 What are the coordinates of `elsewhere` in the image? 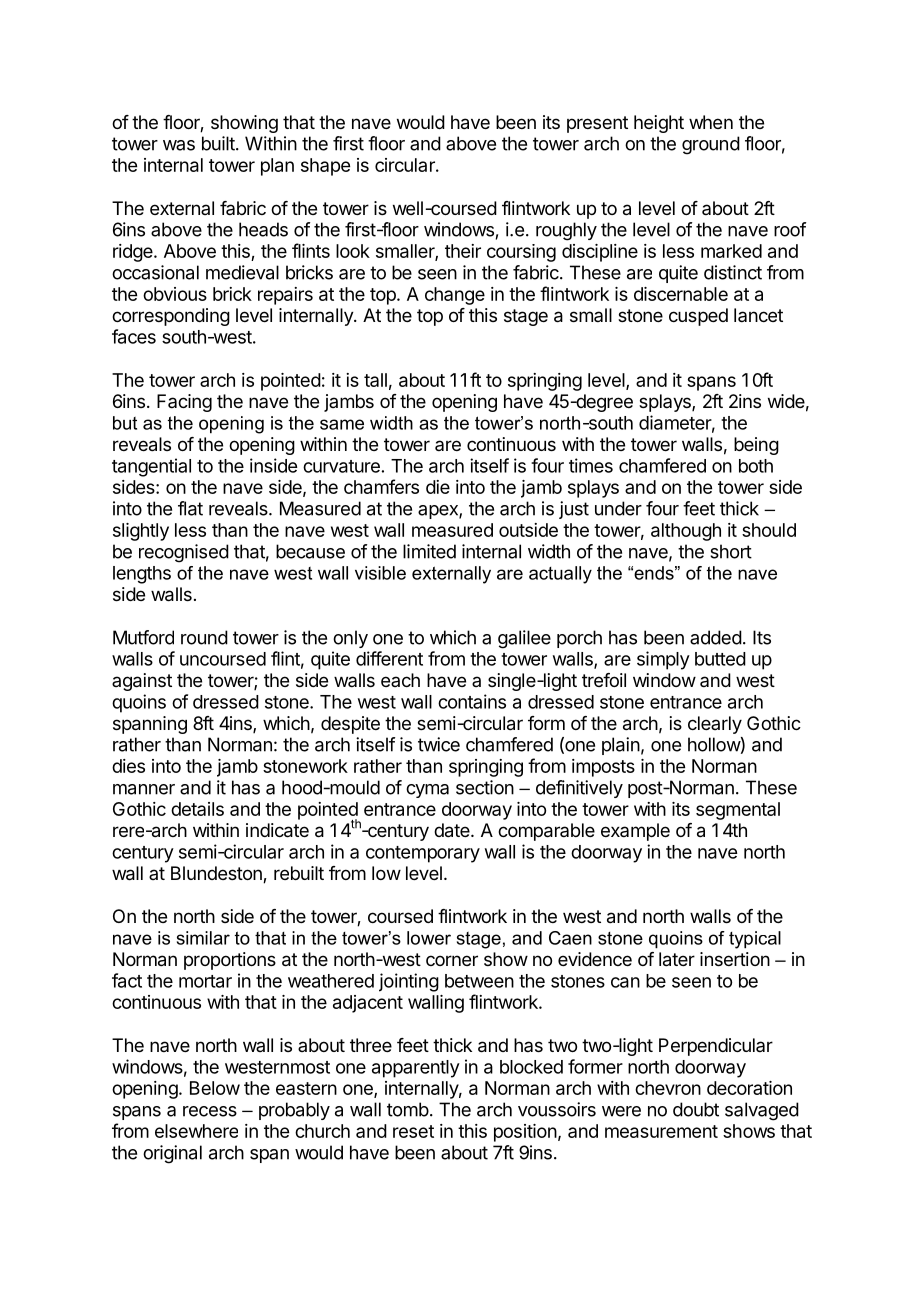 It's located at (196, 1131).
